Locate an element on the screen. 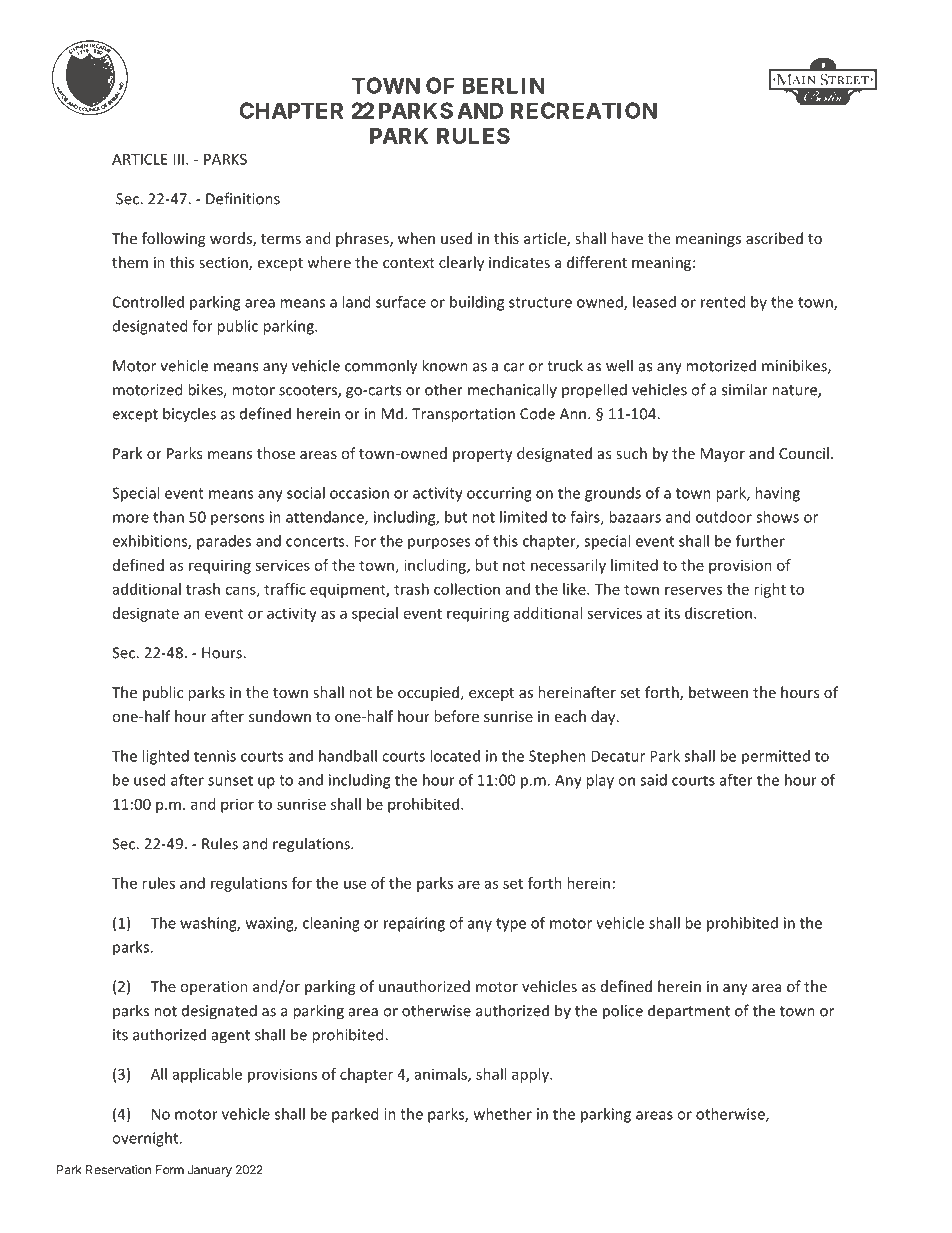 Image resolution: width=952 pixels, height=1233 pixels. January is located at coordinates (210, 1171).
